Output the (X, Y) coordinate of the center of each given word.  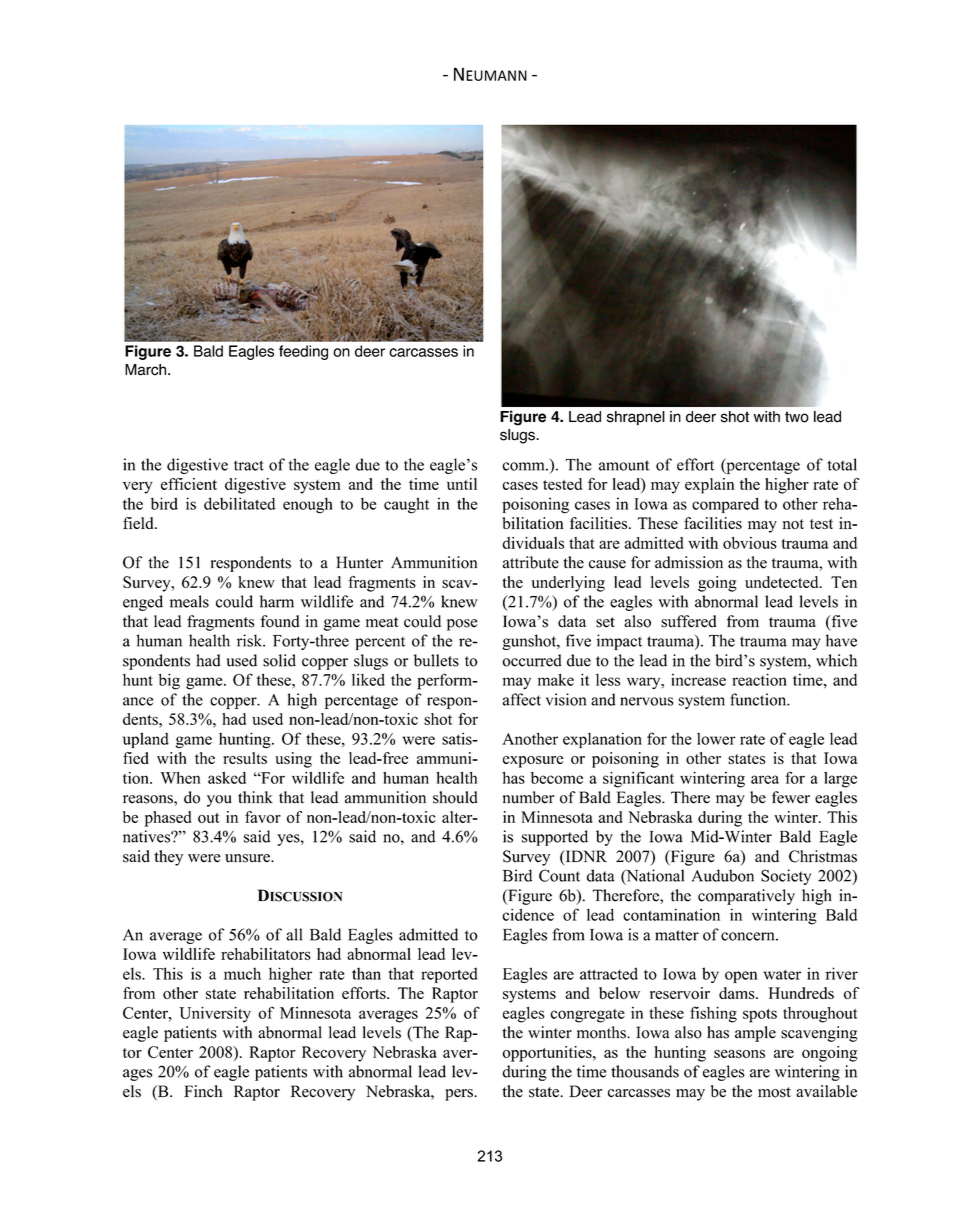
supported (555, 838)
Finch (203, 1091)
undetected (783, 582)
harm (277, 601)
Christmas (823, 856)
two (797, 417)
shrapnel (636, 418)
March (147, 370)
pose (462, 625)
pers (460, 1095)
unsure (248, 858)
